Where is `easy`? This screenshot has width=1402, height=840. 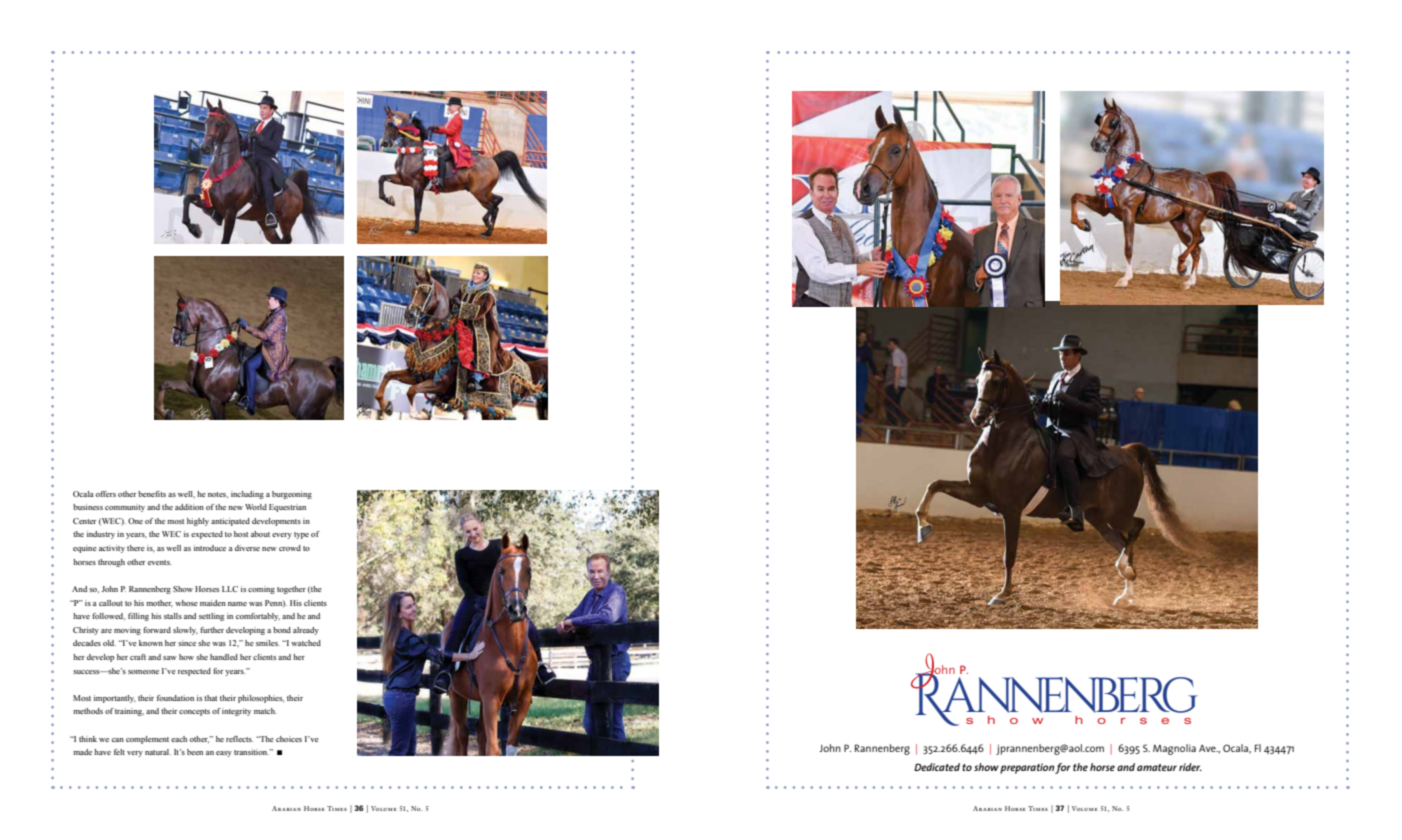 easy is located at coordinates (224, 754).
